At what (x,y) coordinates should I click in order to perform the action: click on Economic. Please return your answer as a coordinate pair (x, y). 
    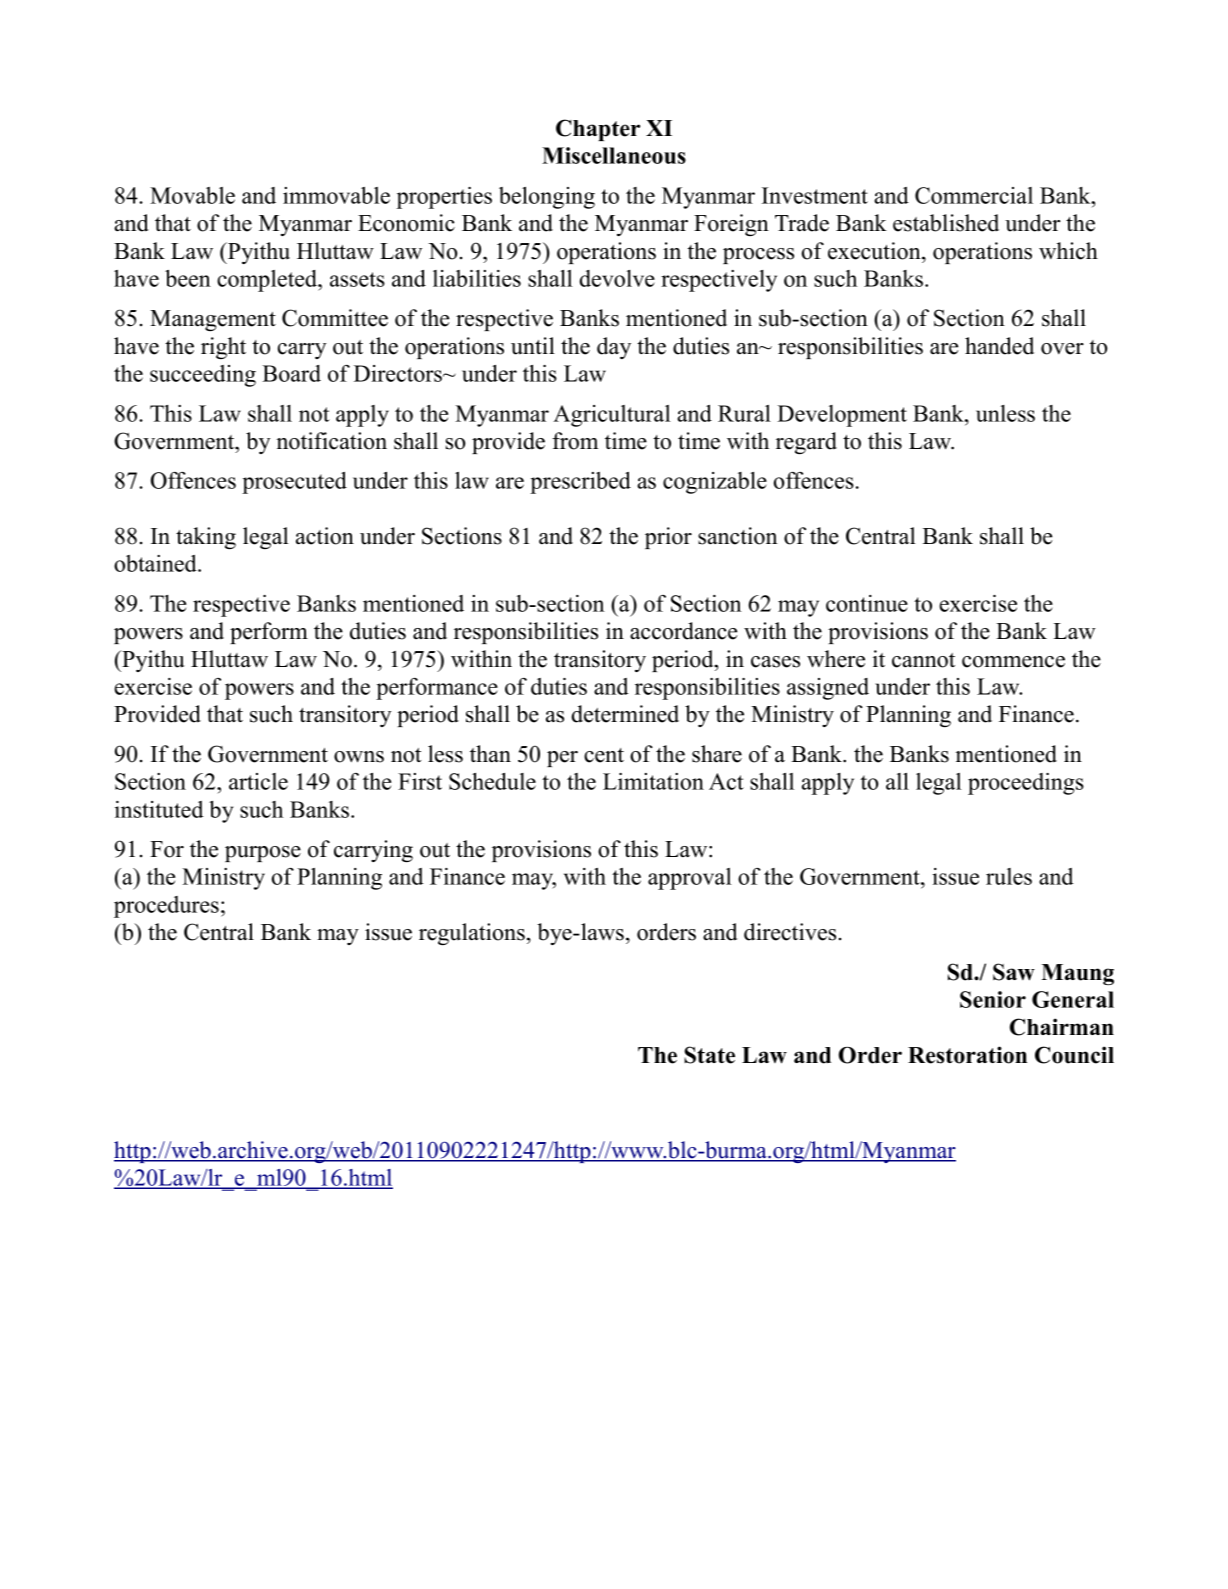
    Looking at the image, I should click on (406, 223).
